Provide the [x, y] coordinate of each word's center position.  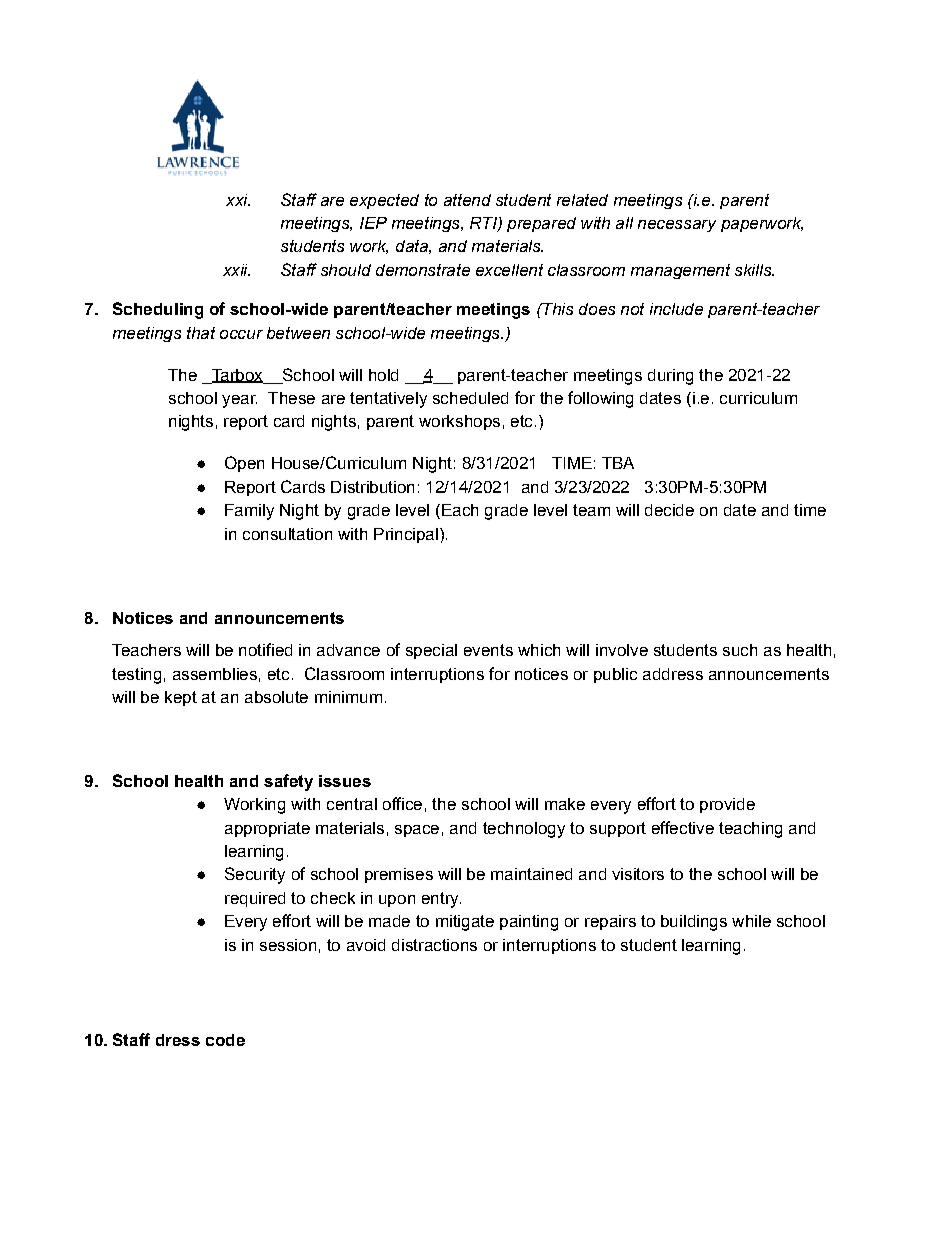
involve [622, 650]
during [670, 377]
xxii [236, 270]
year [239, 401]
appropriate [267, 829]
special [431, 651]
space [417, 831]
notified [265, 649]
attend [467, 200]
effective [683, 827]
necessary [677, 226]
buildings [694, 923]
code [225, 1040]
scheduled [470, 398]
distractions [434, 945]
